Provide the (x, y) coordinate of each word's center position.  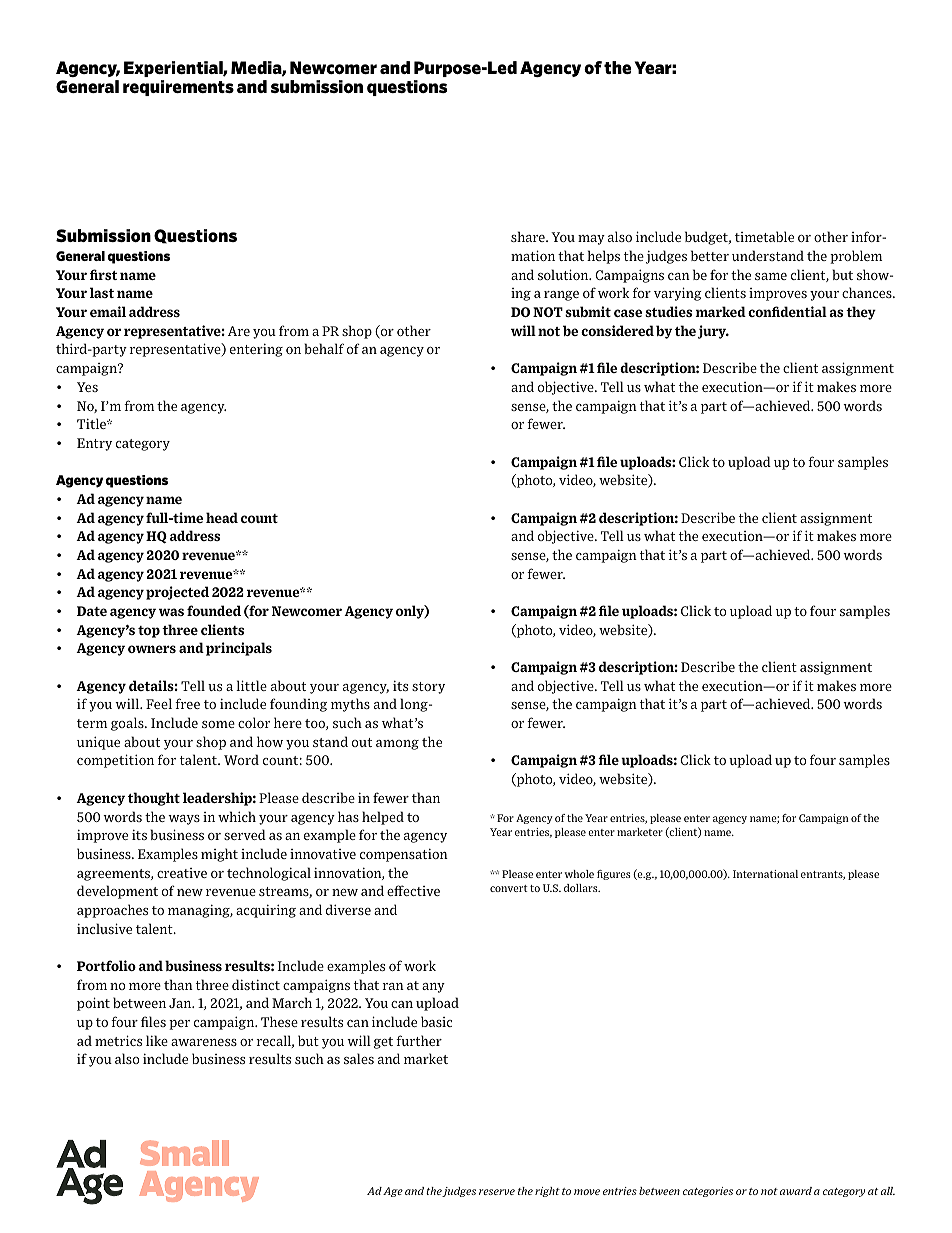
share (529, 236)
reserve (497, 1192)
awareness (204, 1042)
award (796, 1191)
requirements (178, 88)
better (710, 255)
